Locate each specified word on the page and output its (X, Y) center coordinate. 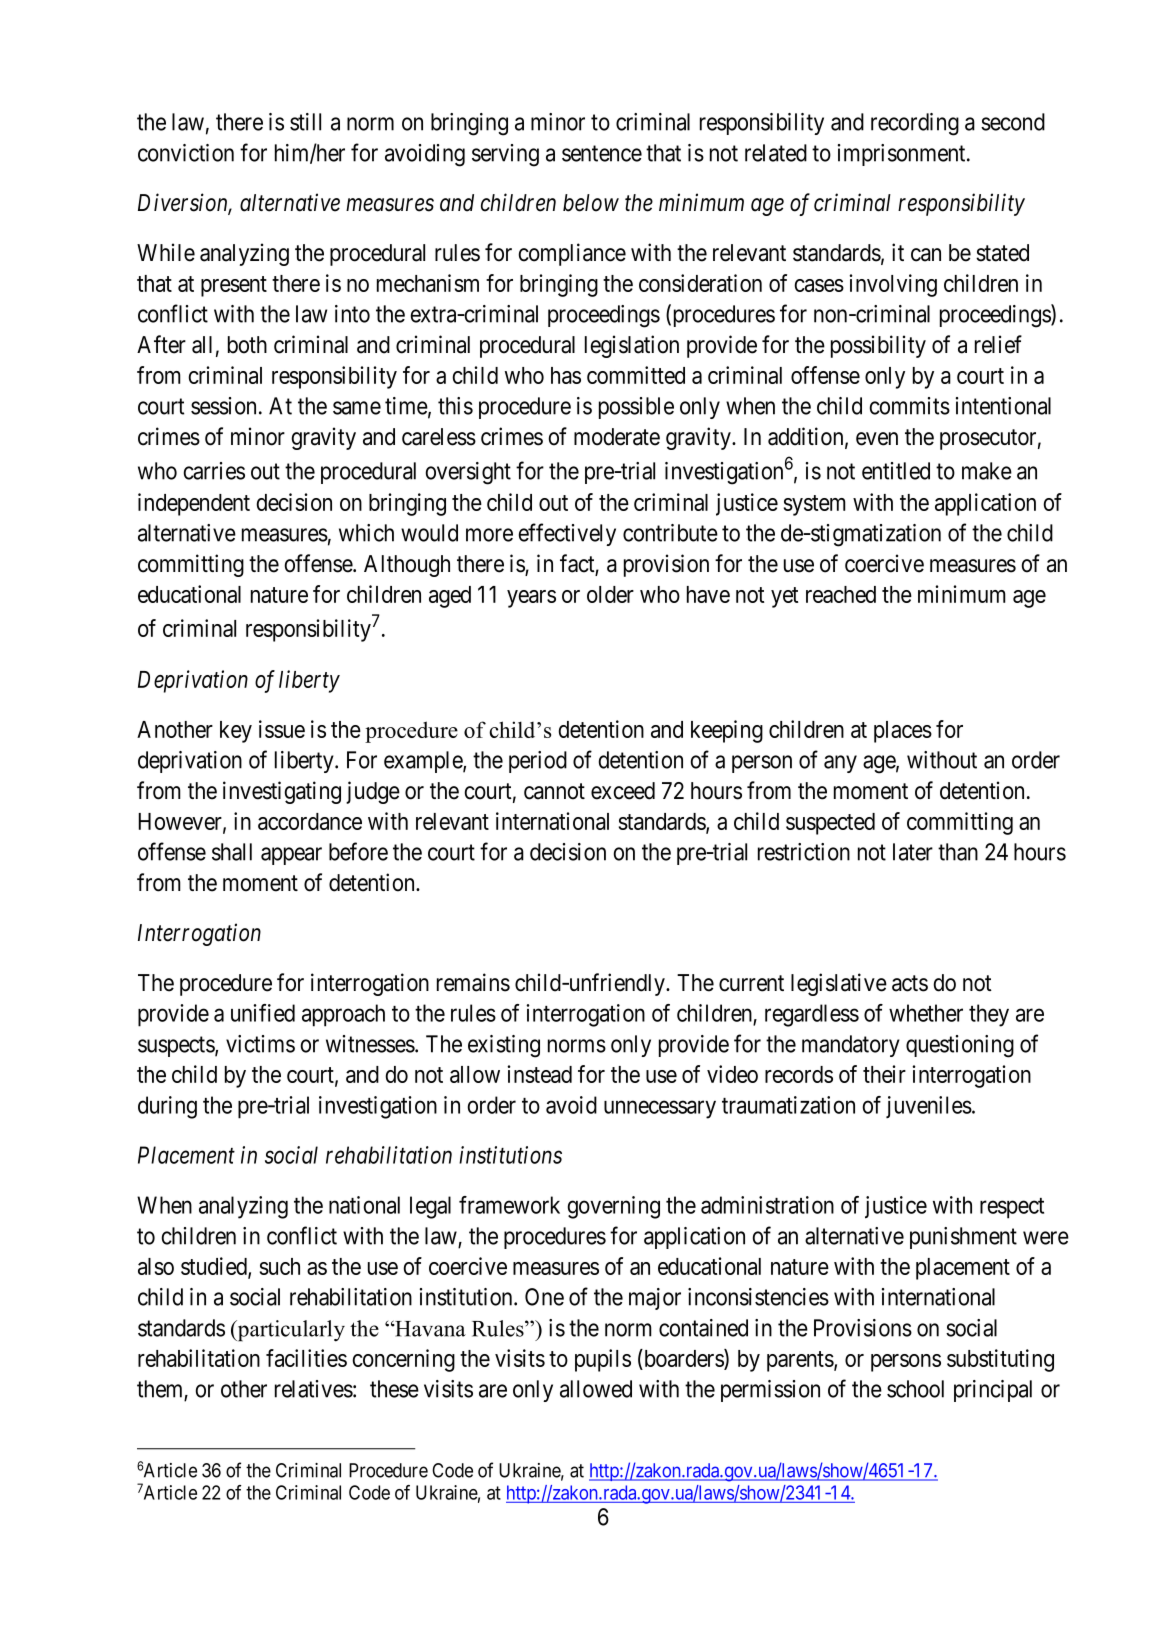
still (305, 122)
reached (841, 594)
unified (263, 1013)
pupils (603, 1360)
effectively (567, 534)
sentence (602, 153)
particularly (290, 1331)
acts (910, 983)
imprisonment (903, 155)
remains (473, 982)
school (915, 1389)
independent (194, 504)
